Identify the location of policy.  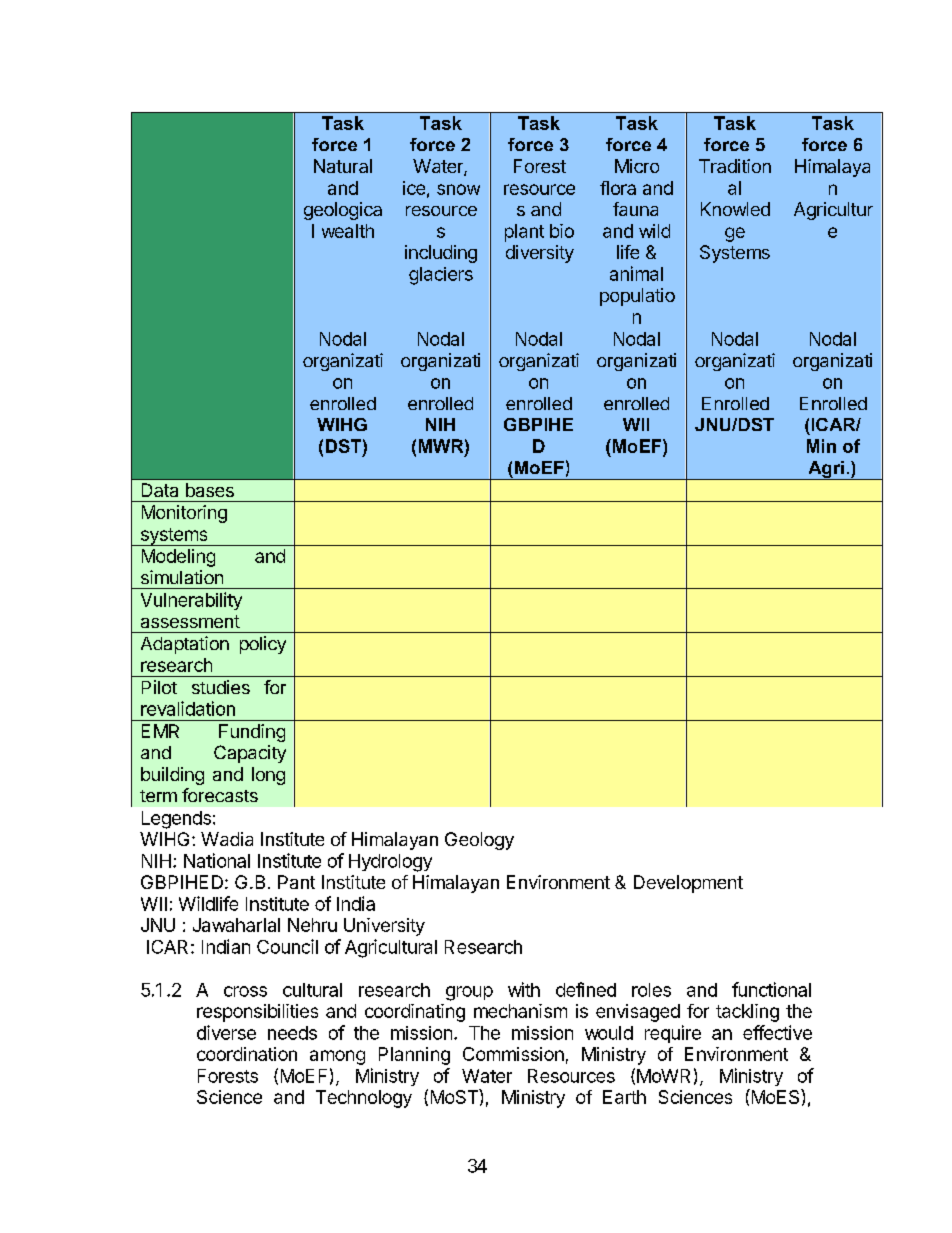
(263, 645).
